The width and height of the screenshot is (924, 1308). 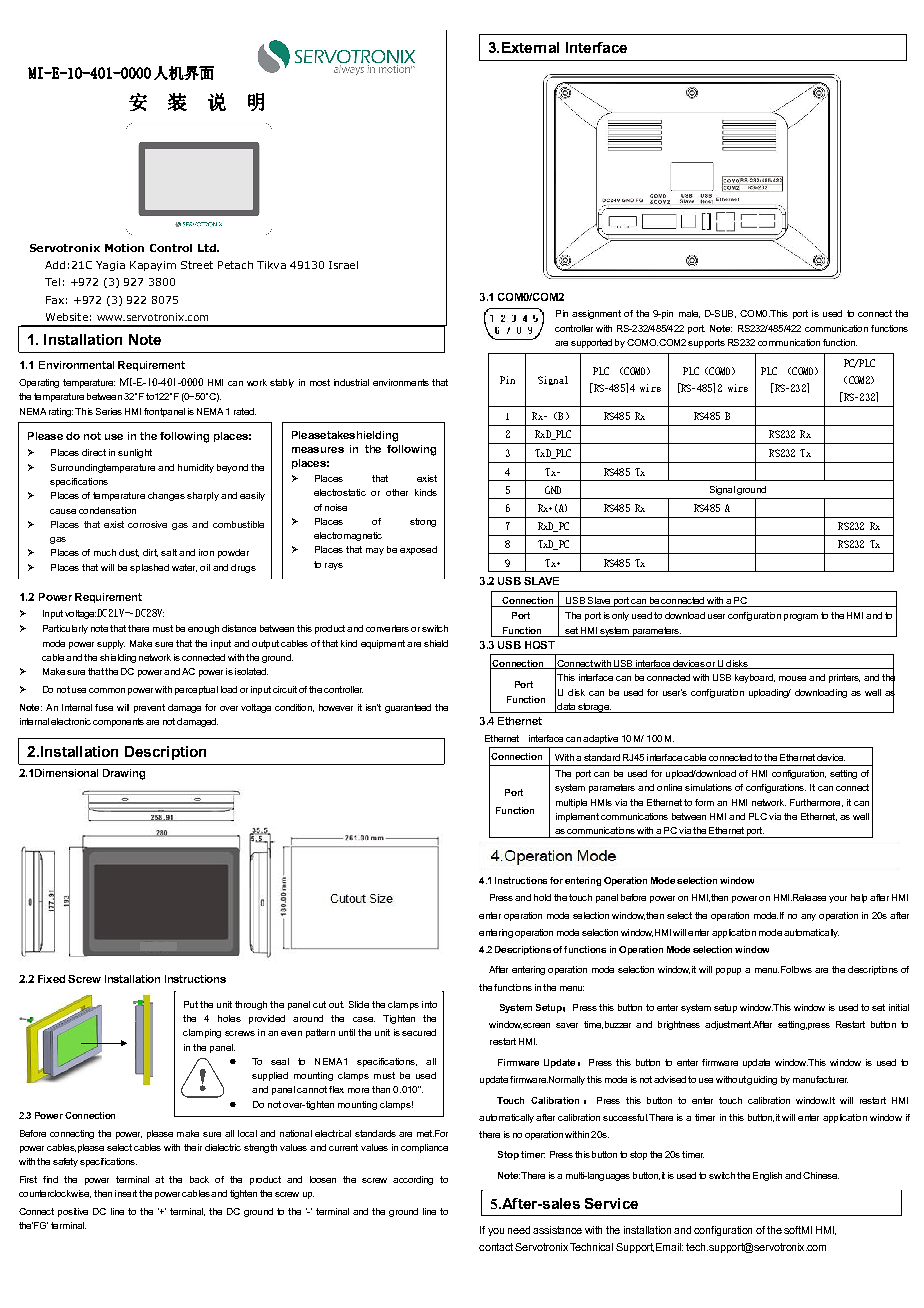 What do you see at coordinates (343, 265) in the screenshot?
I see `Israel` at bounding box center [343, 265].
